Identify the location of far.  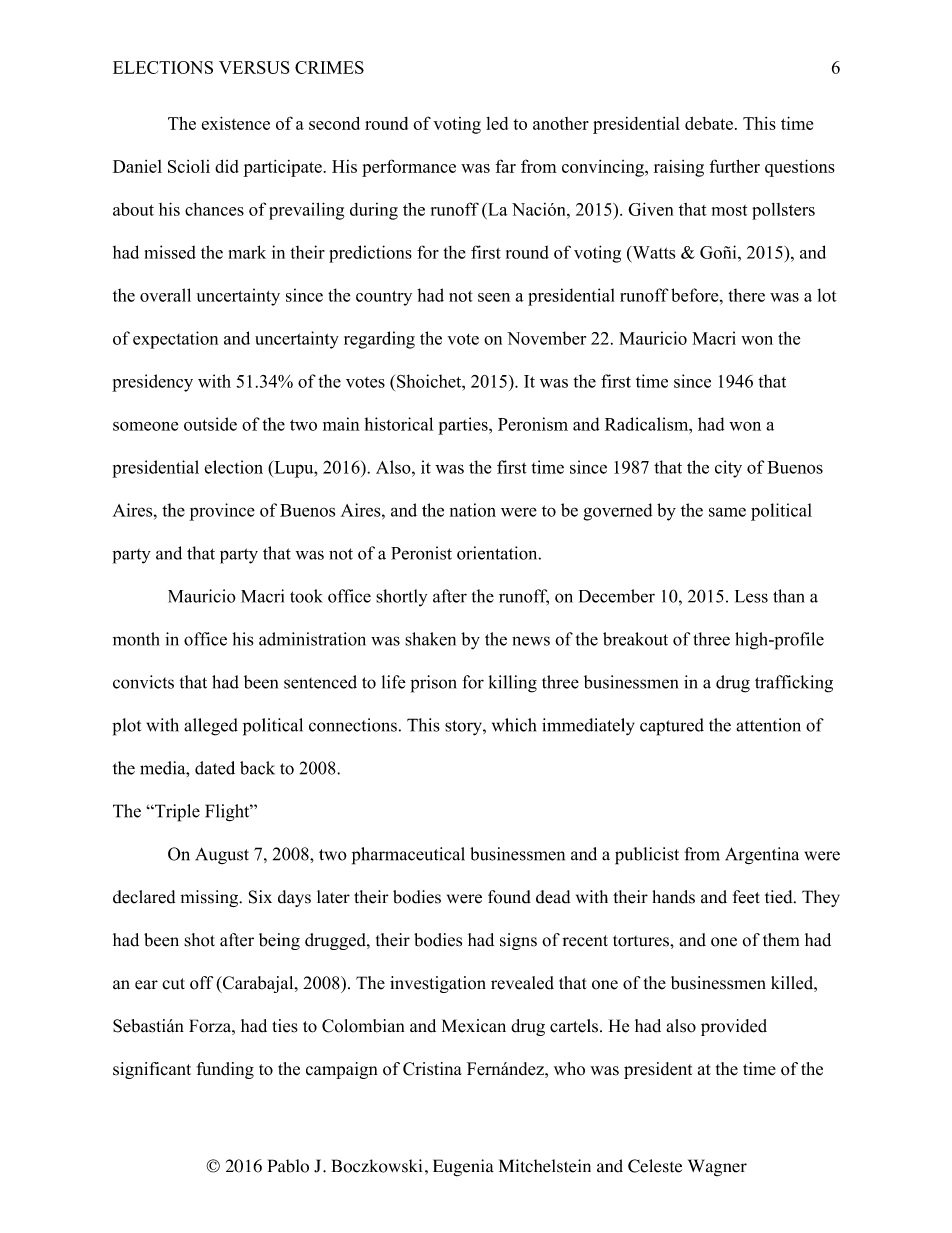
(506, 166).
